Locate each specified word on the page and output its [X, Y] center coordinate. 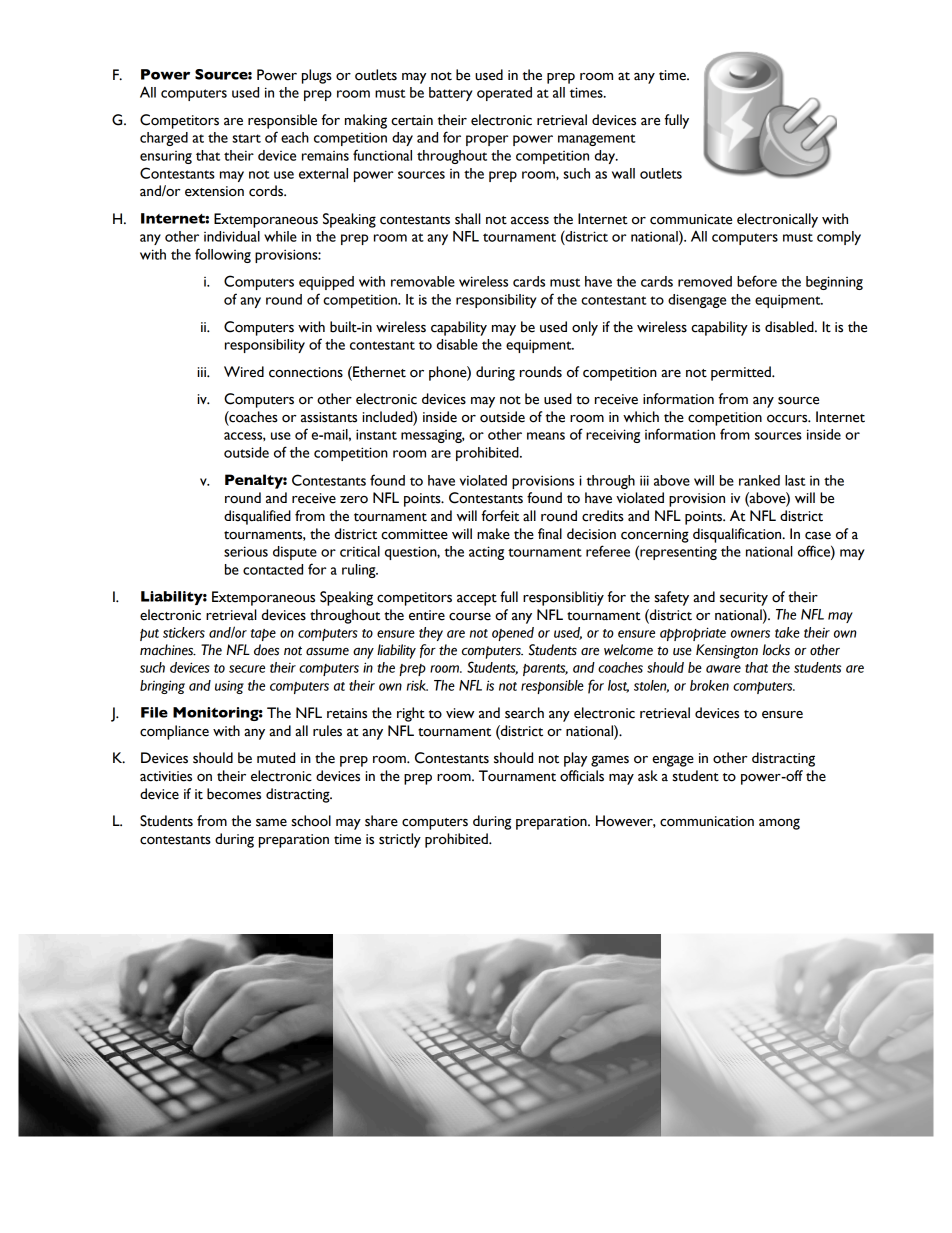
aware [723, 669]
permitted [742, 373]
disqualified [257, 517]
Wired [244, 372]
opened [513, 634]
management [597, 140]
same [271, 823]
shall [468, 219]
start [246, 138]
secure [247, 669]
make [493, 534]
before [757, 281]
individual [232, 236]
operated [504, 94]
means [546, 436]
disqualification [738, 535]
